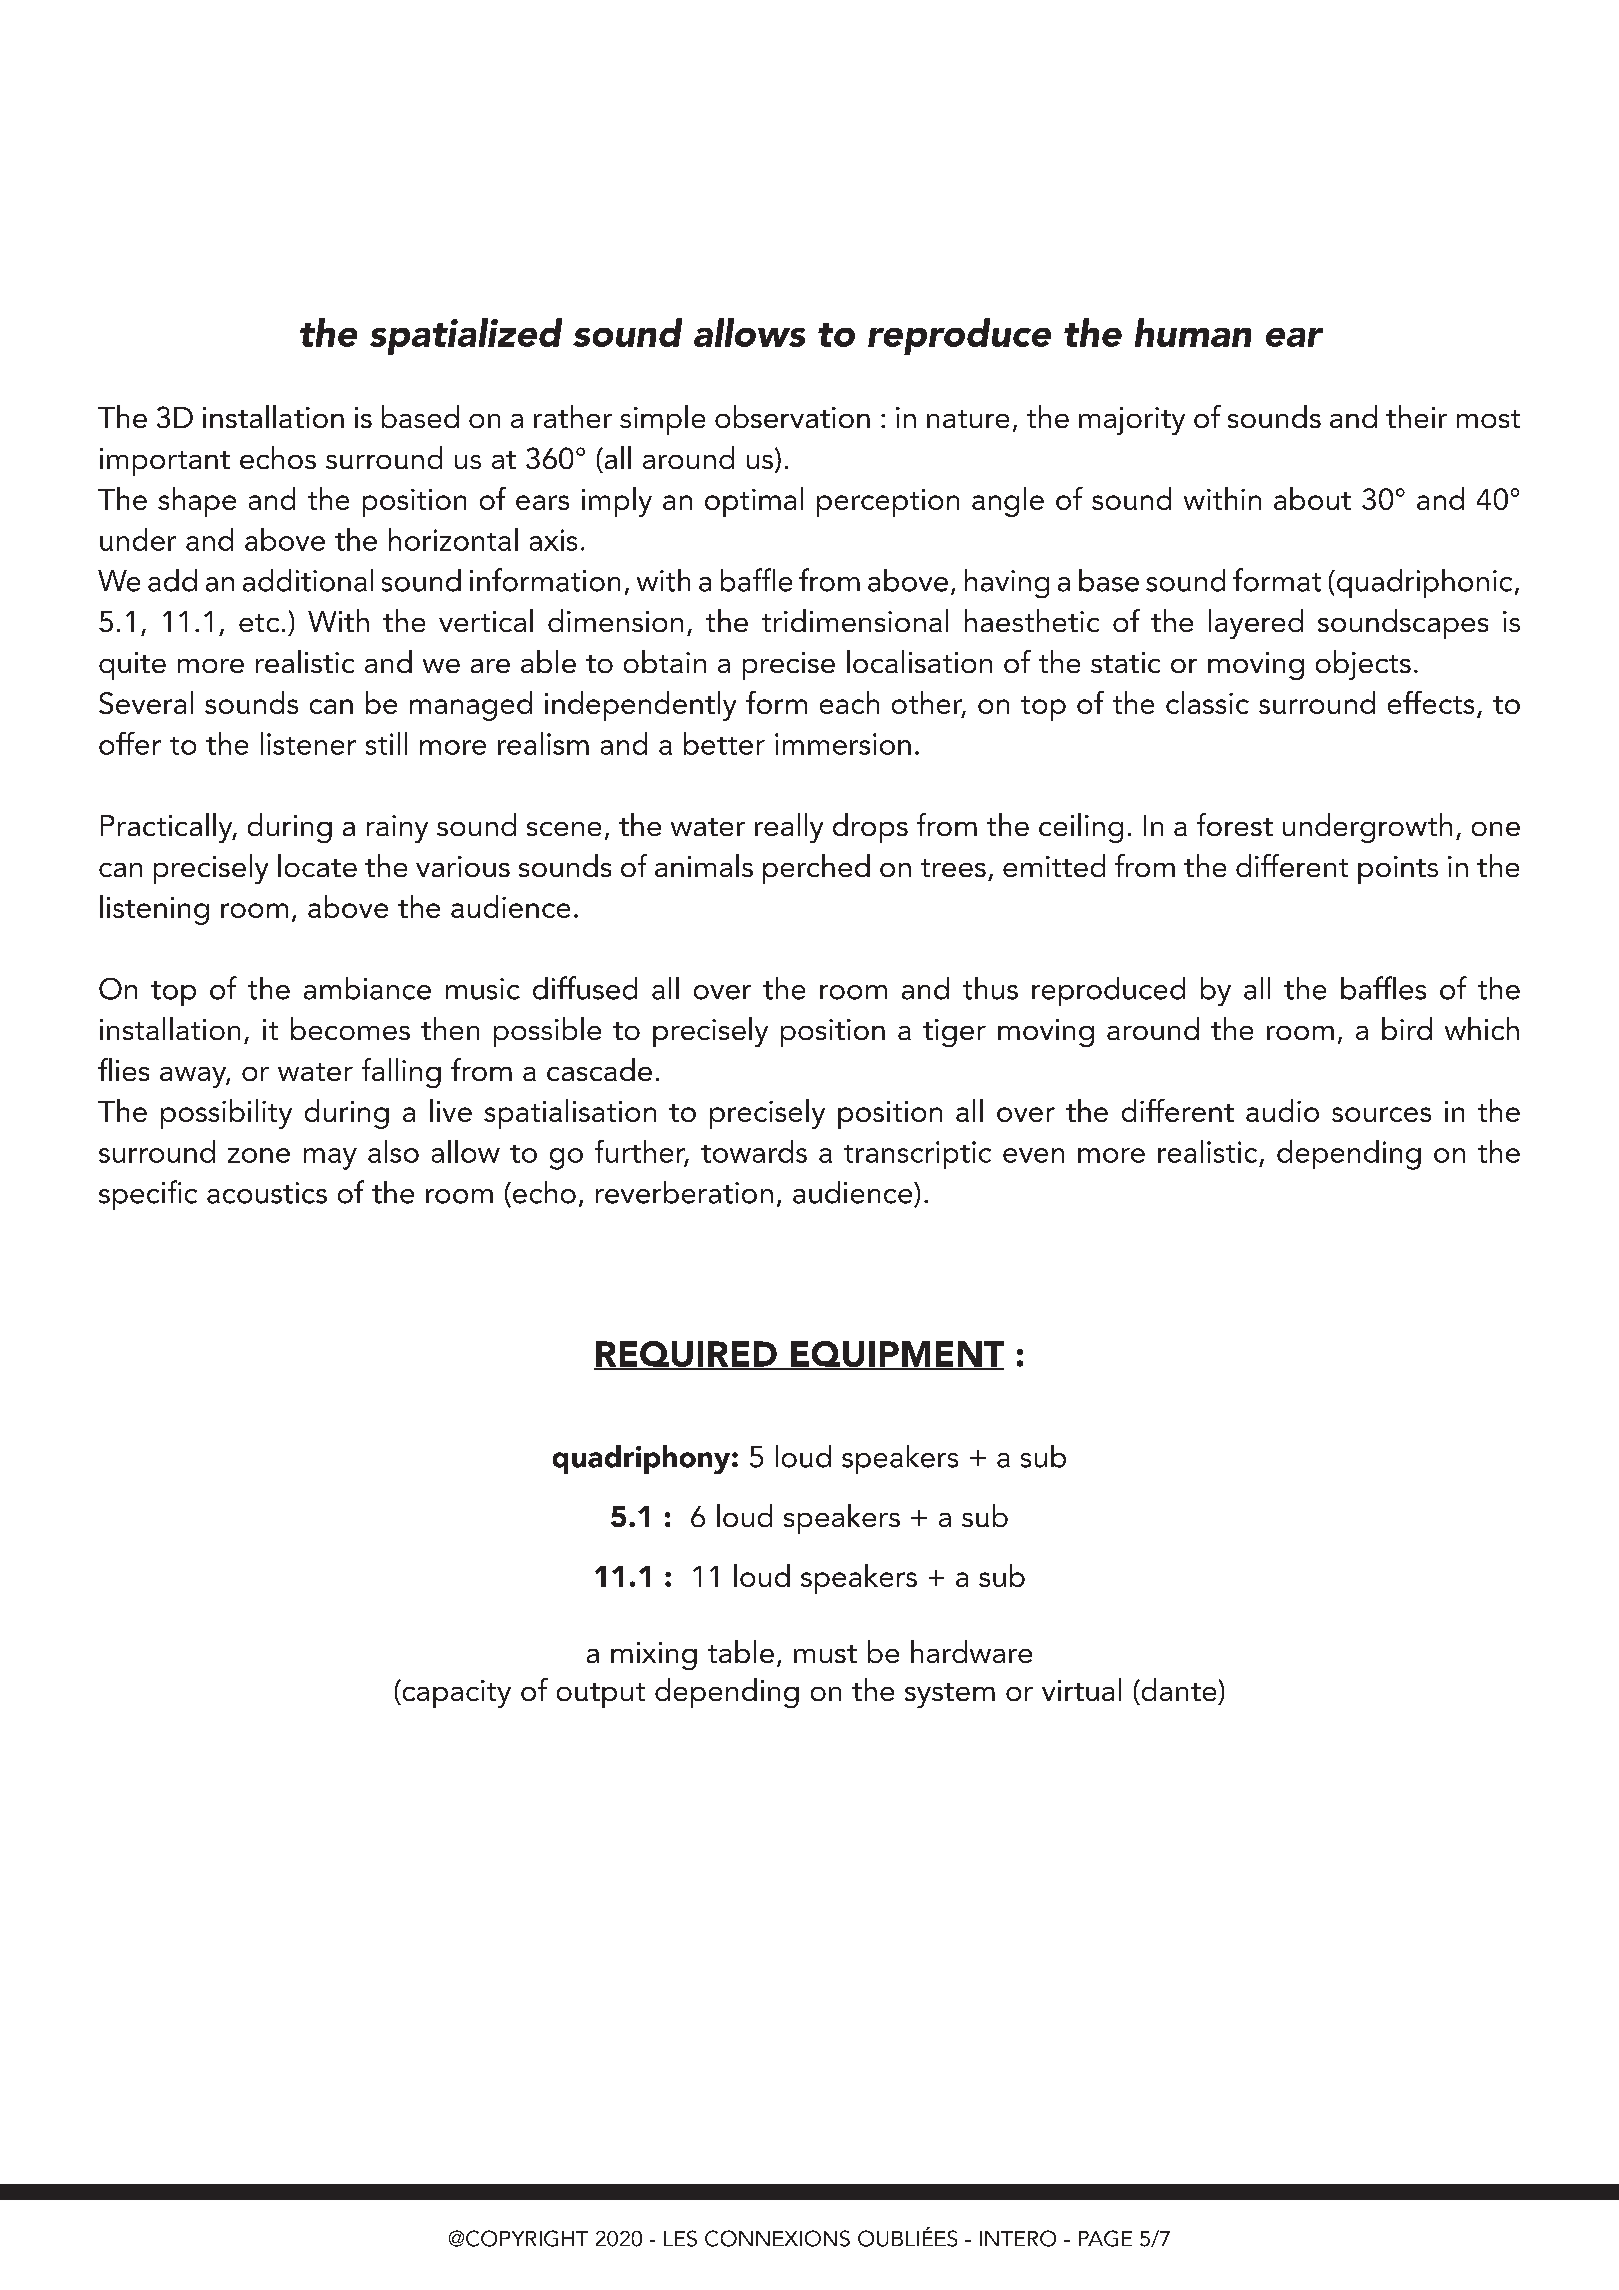  What do you see at coordinates (1177, 1689) in the screenshot?
I see `dante` at bounding box center [1177, 1689].
